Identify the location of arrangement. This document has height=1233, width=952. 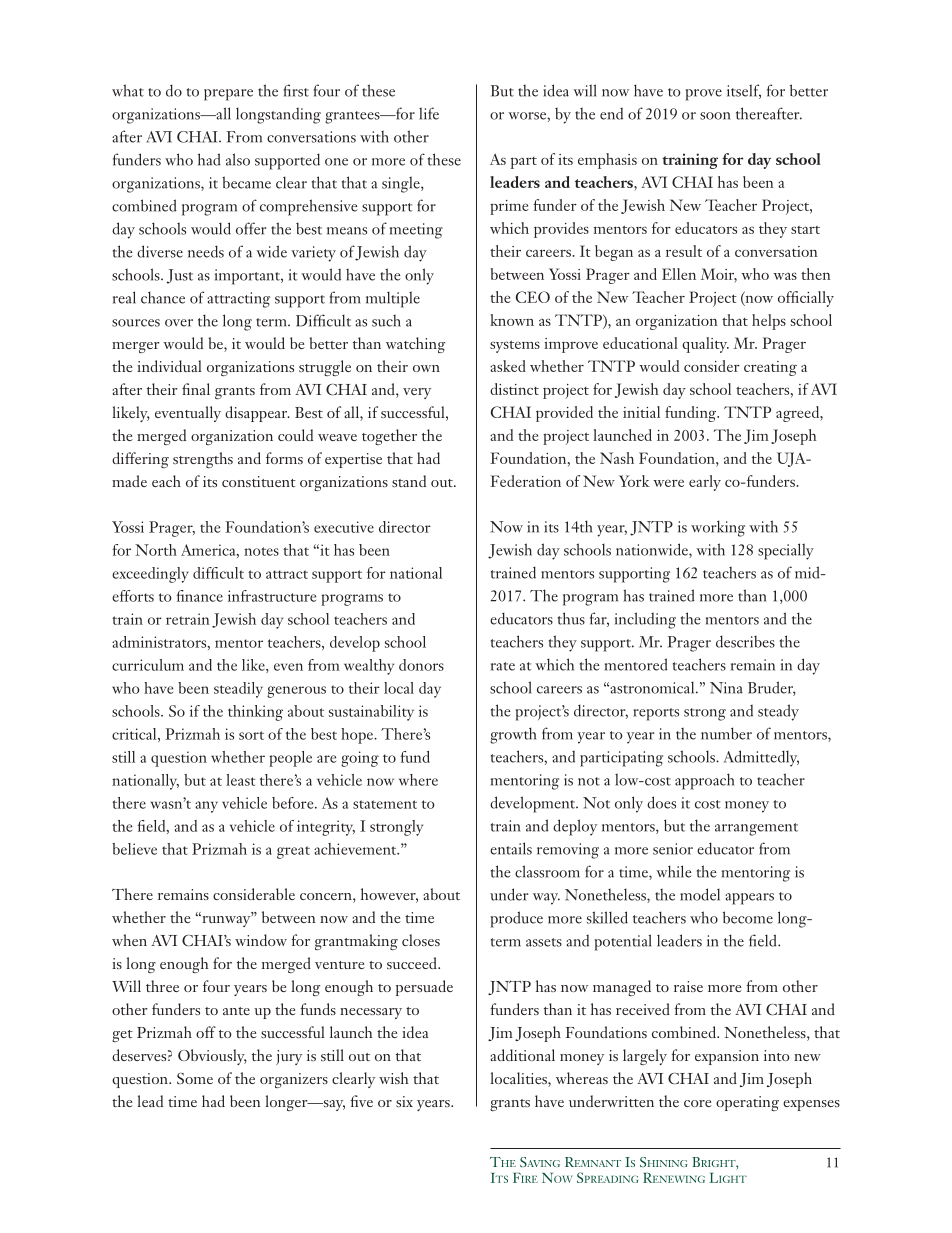
(756, 829).
